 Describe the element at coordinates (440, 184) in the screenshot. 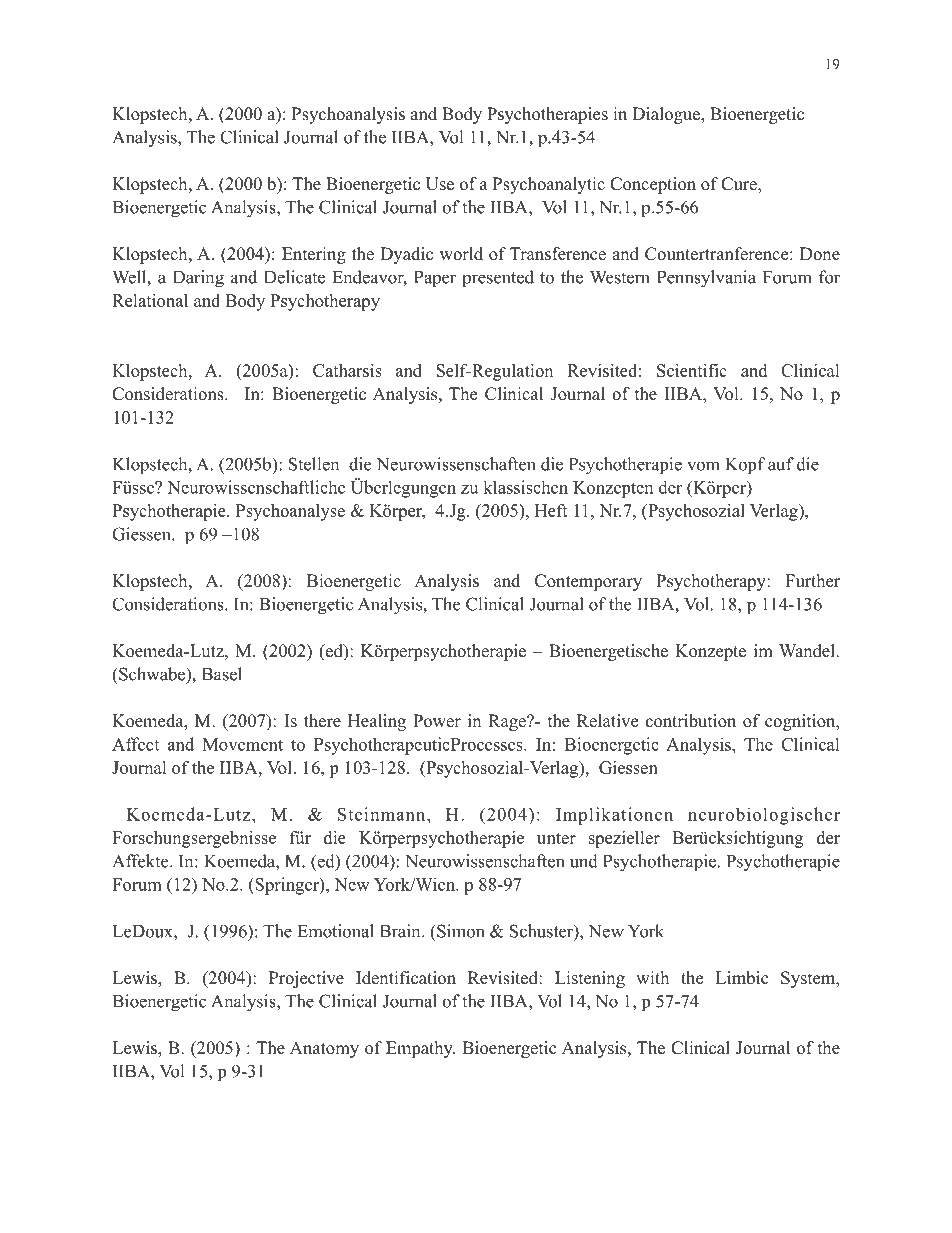

I see `Use` at that location.
